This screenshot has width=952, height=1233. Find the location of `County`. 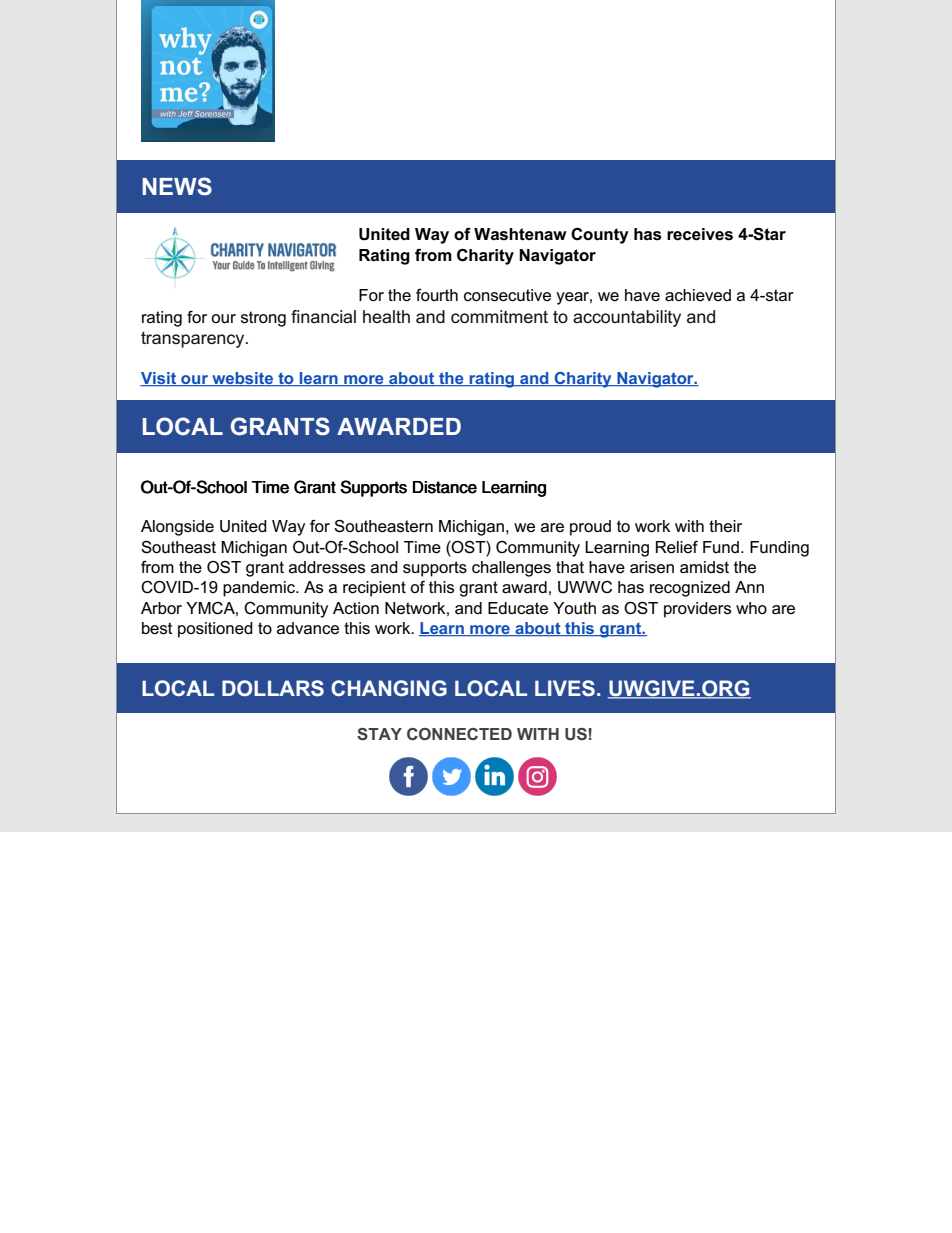

County is located at coordinates (600, 236).
